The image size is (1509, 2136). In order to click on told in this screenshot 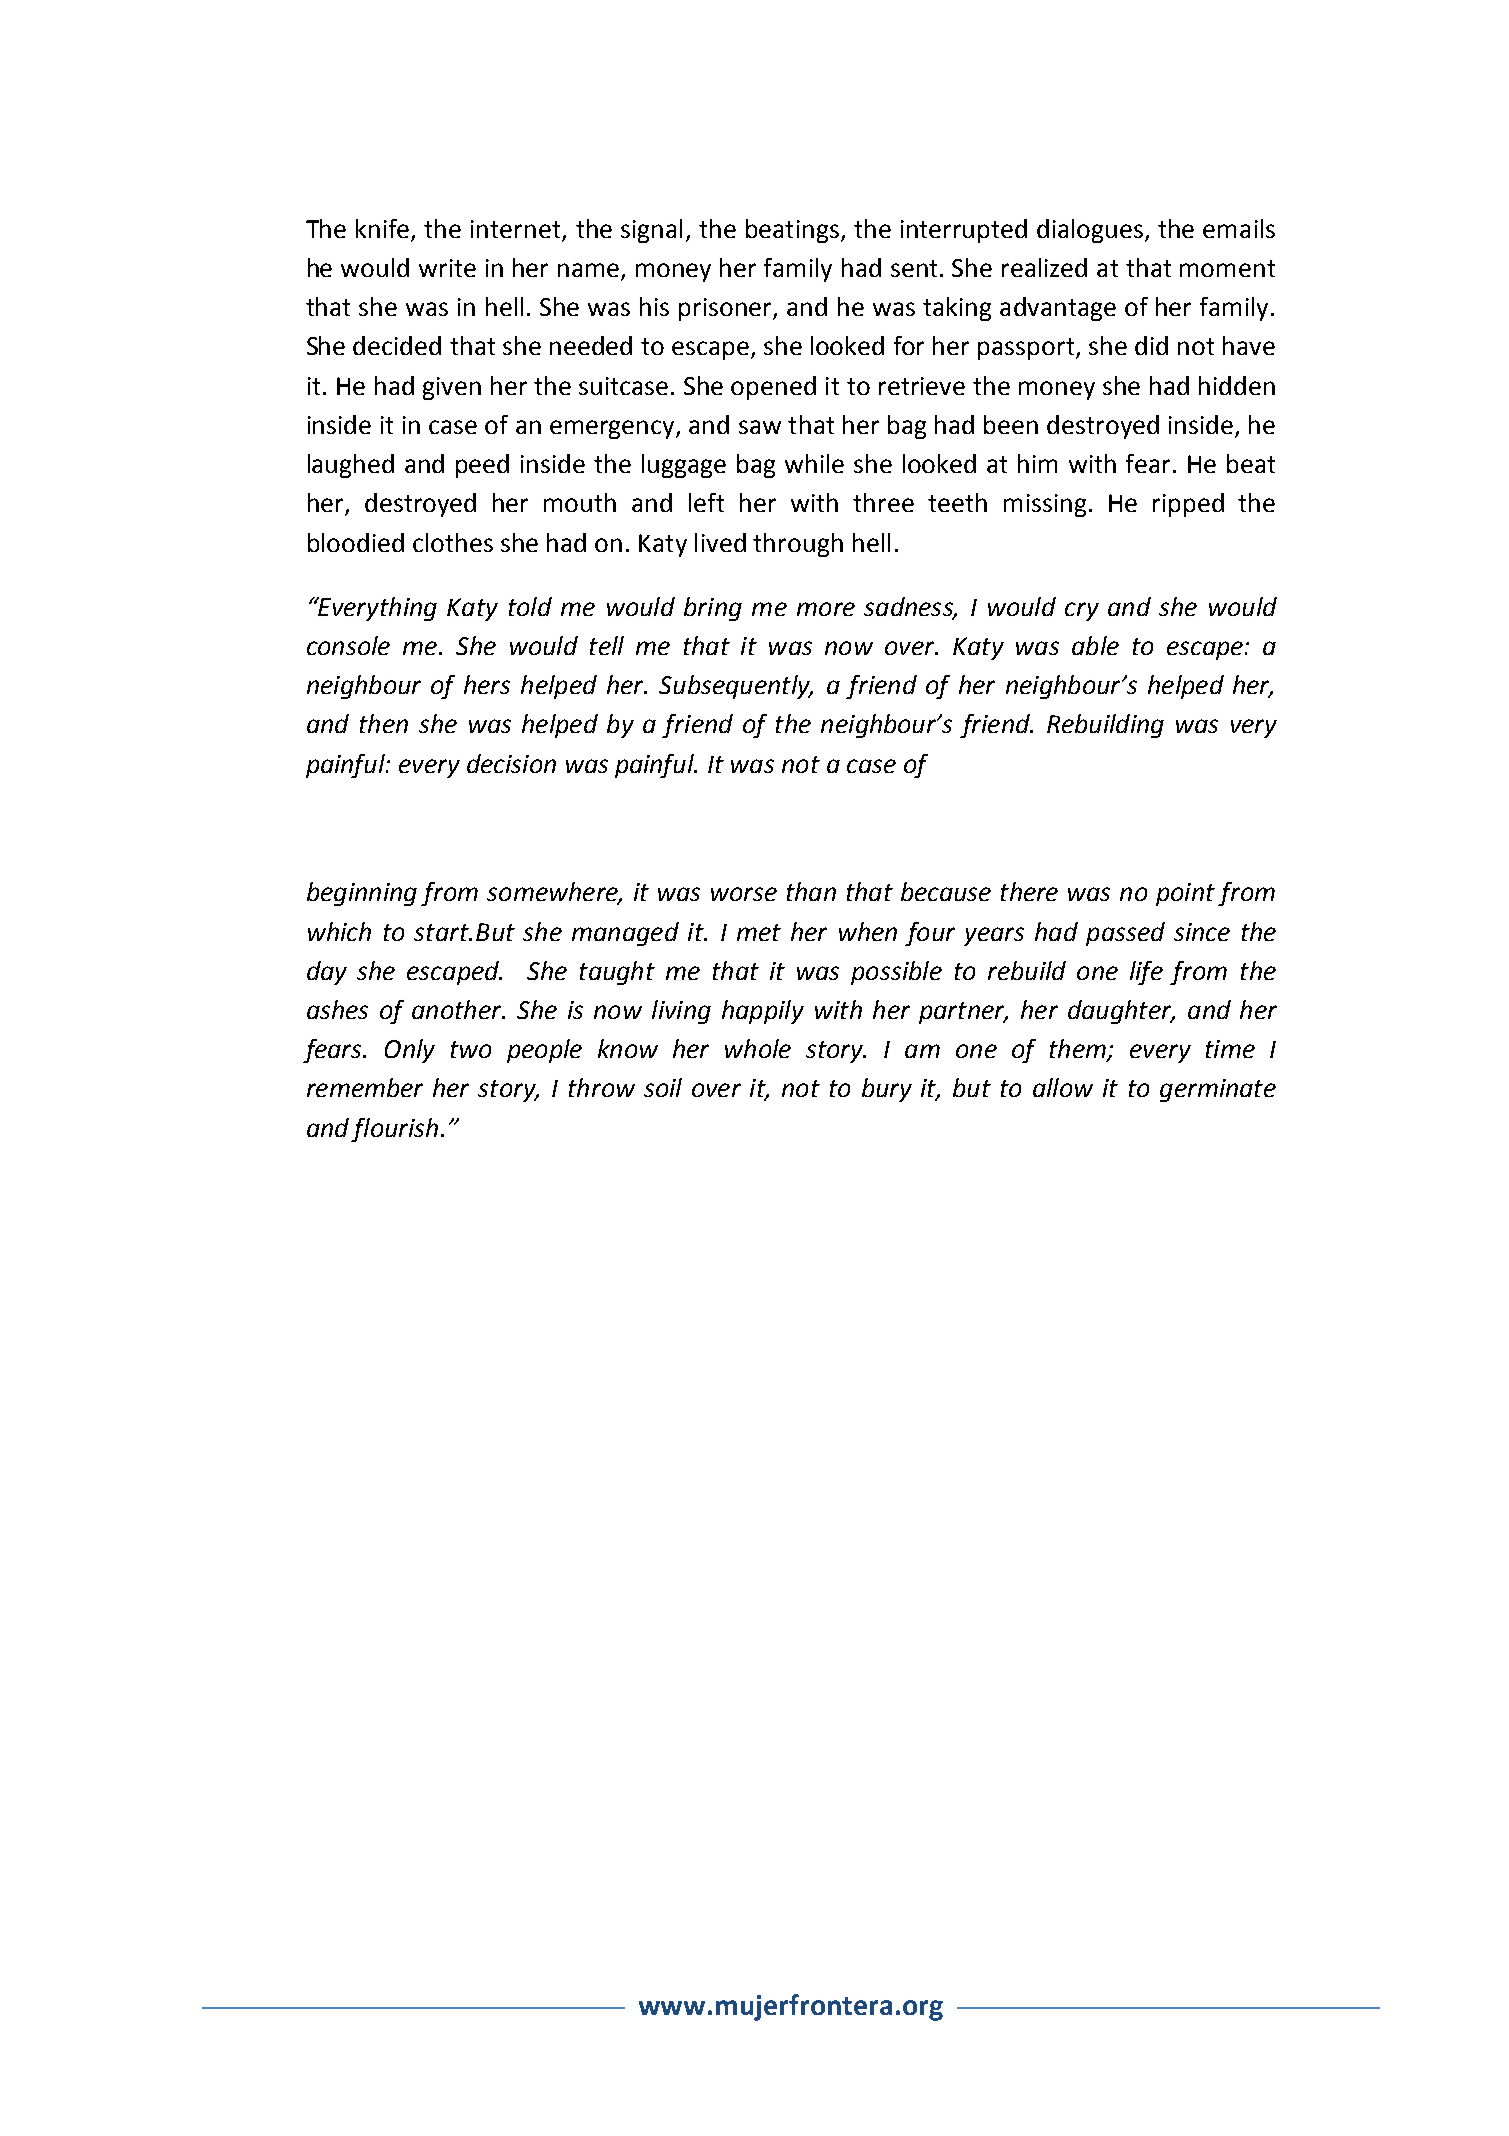, I will do `click(530, 606)`.
